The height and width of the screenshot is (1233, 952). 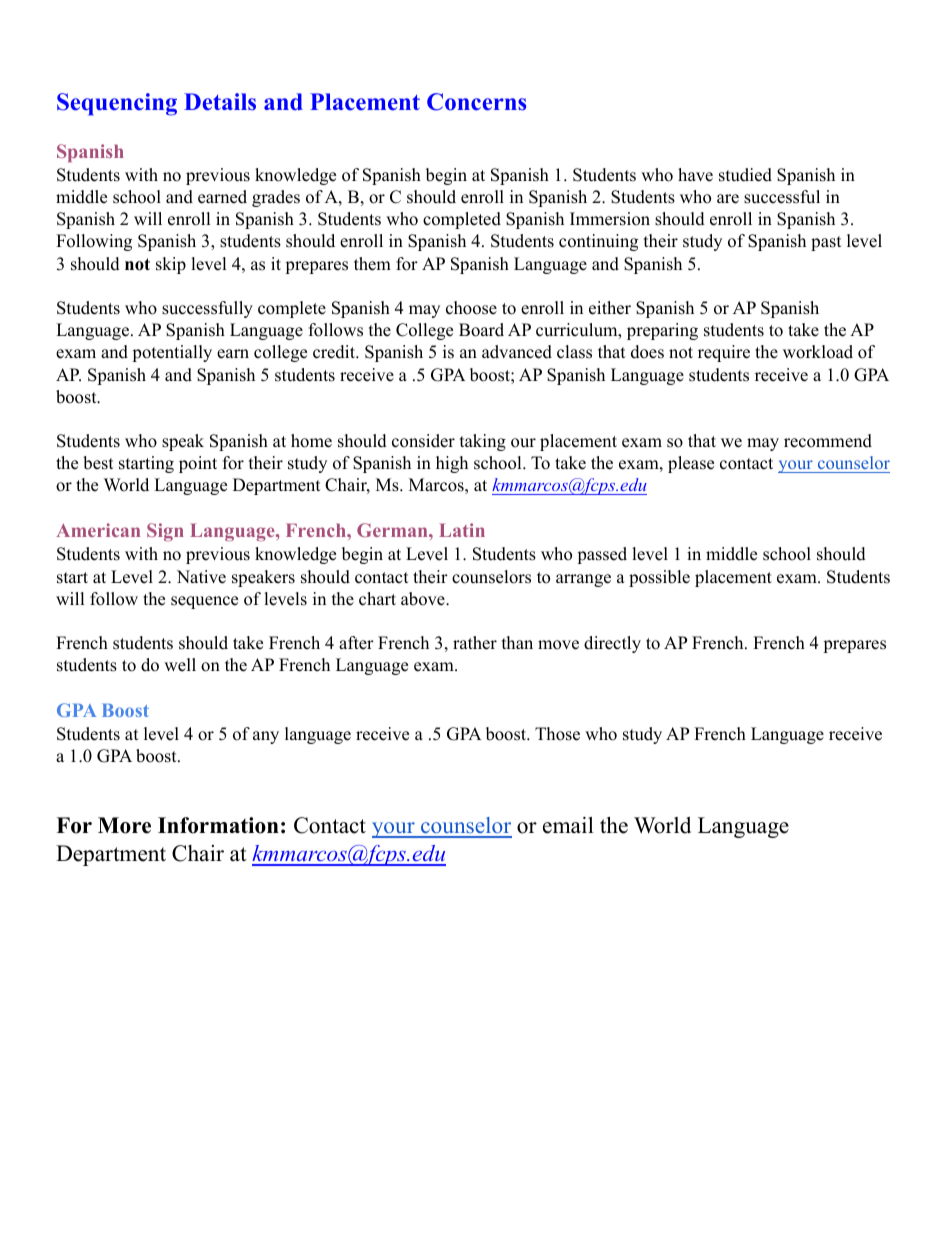 I want to click on high, so click(x=452, y=464).
